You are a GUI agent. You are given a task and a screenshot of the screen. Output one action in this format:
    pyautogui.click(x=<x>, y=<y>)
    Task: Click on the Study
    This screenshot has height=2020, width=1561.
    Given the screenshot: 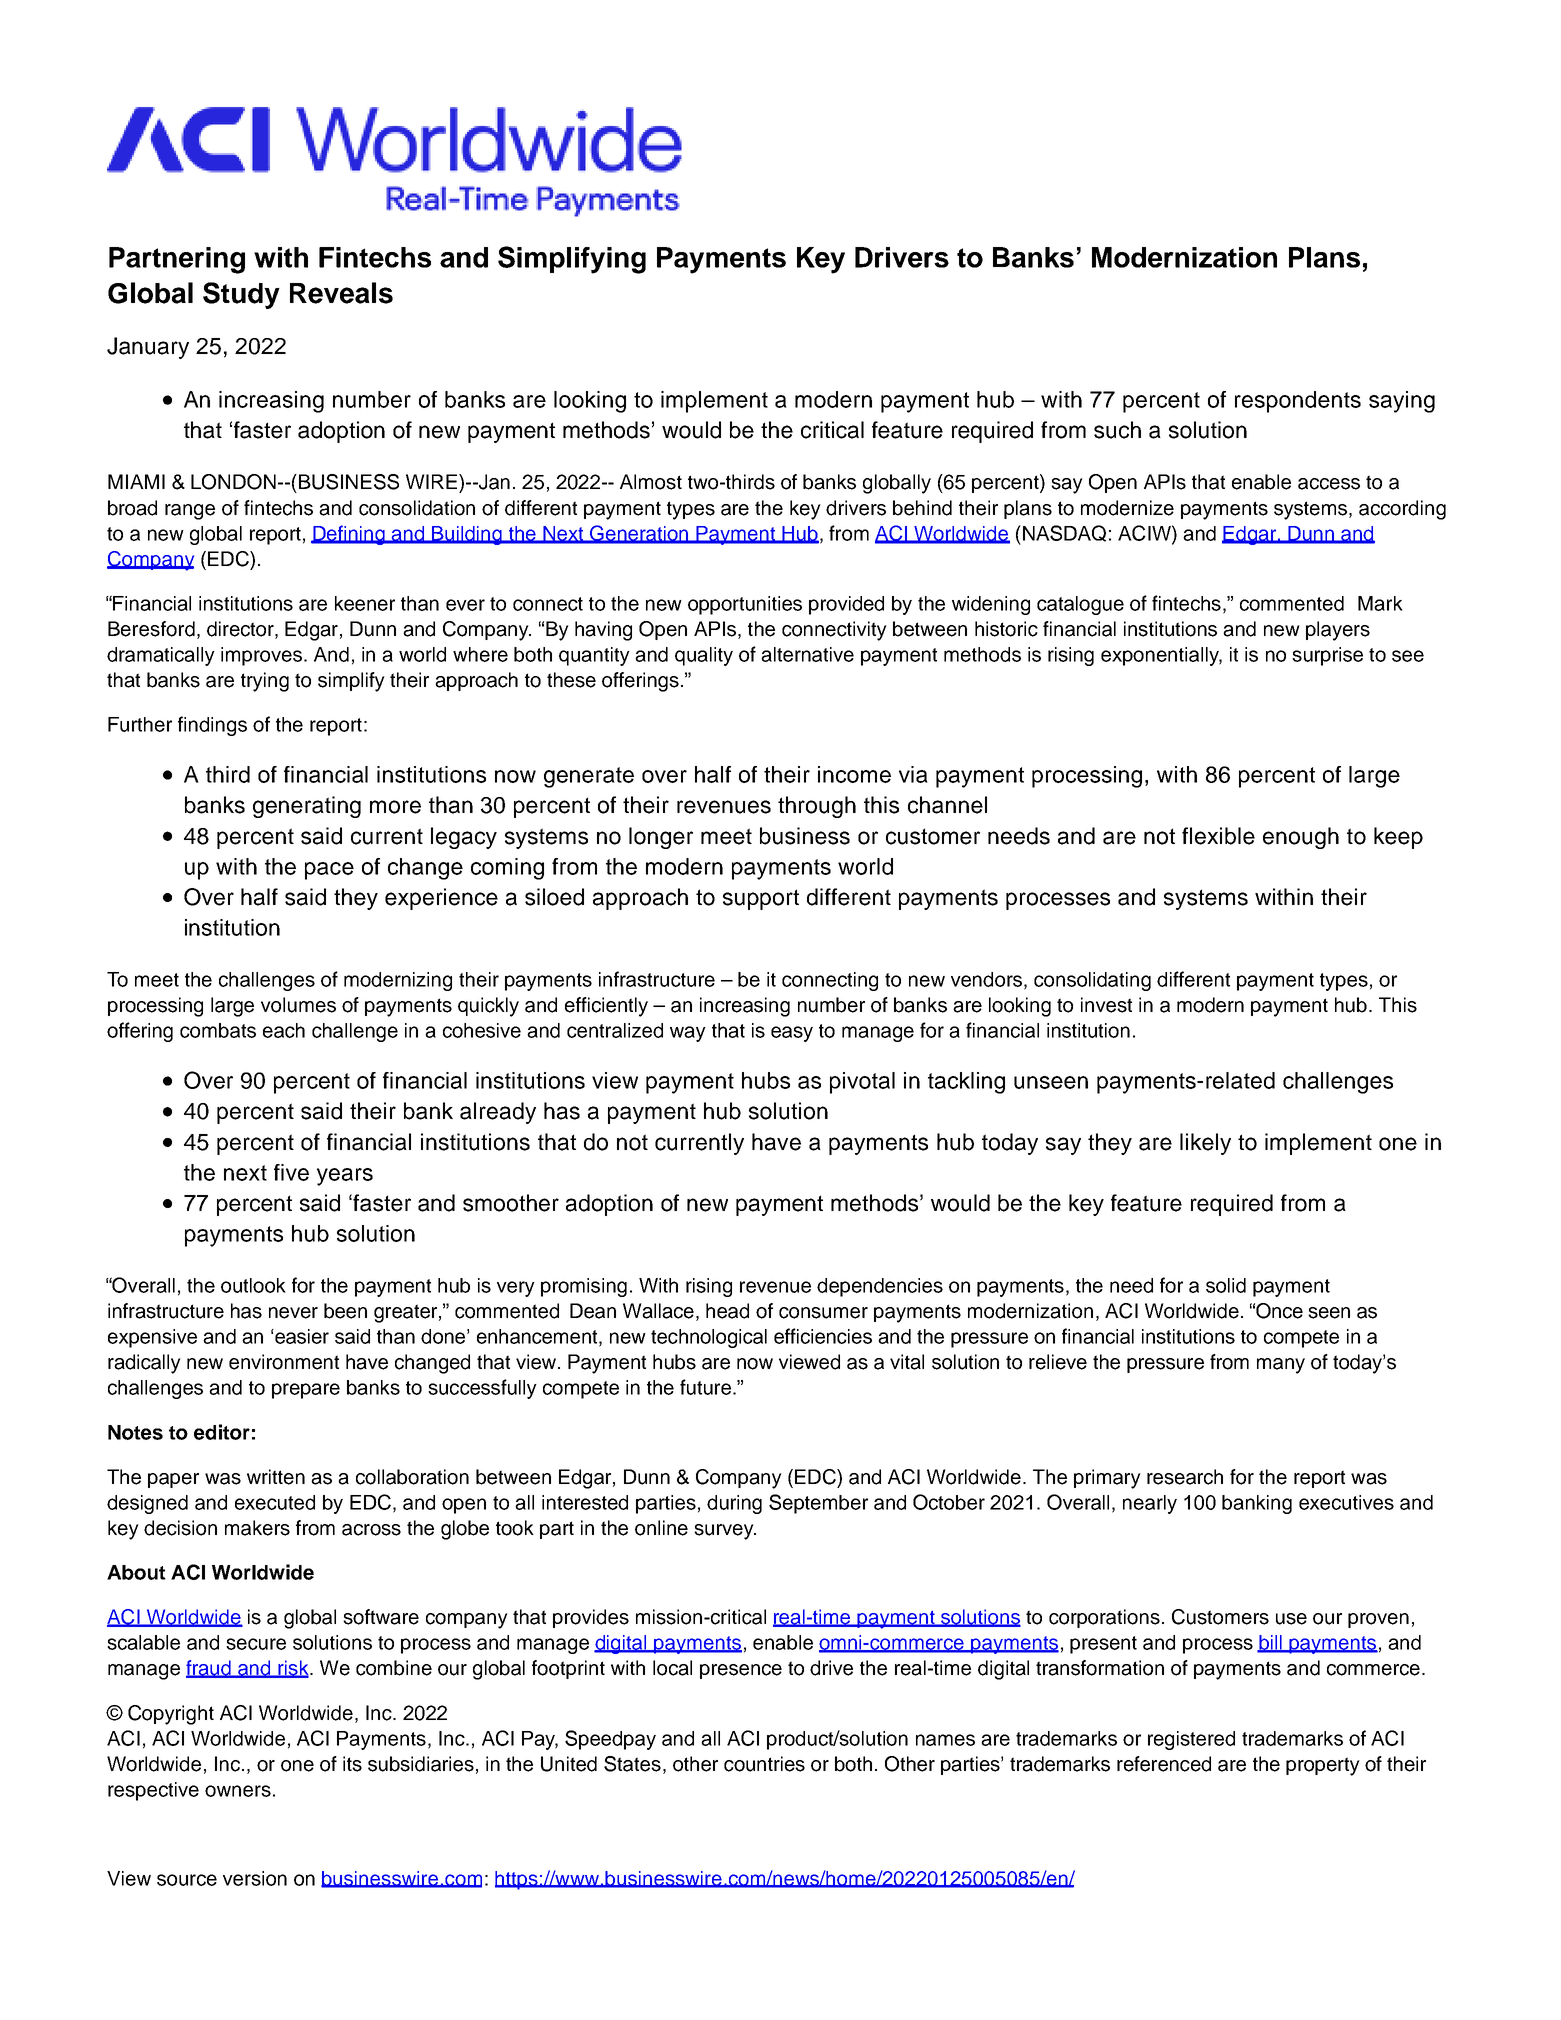 What is the action you would take?
    pyautogui.click(x=241, y=295)
